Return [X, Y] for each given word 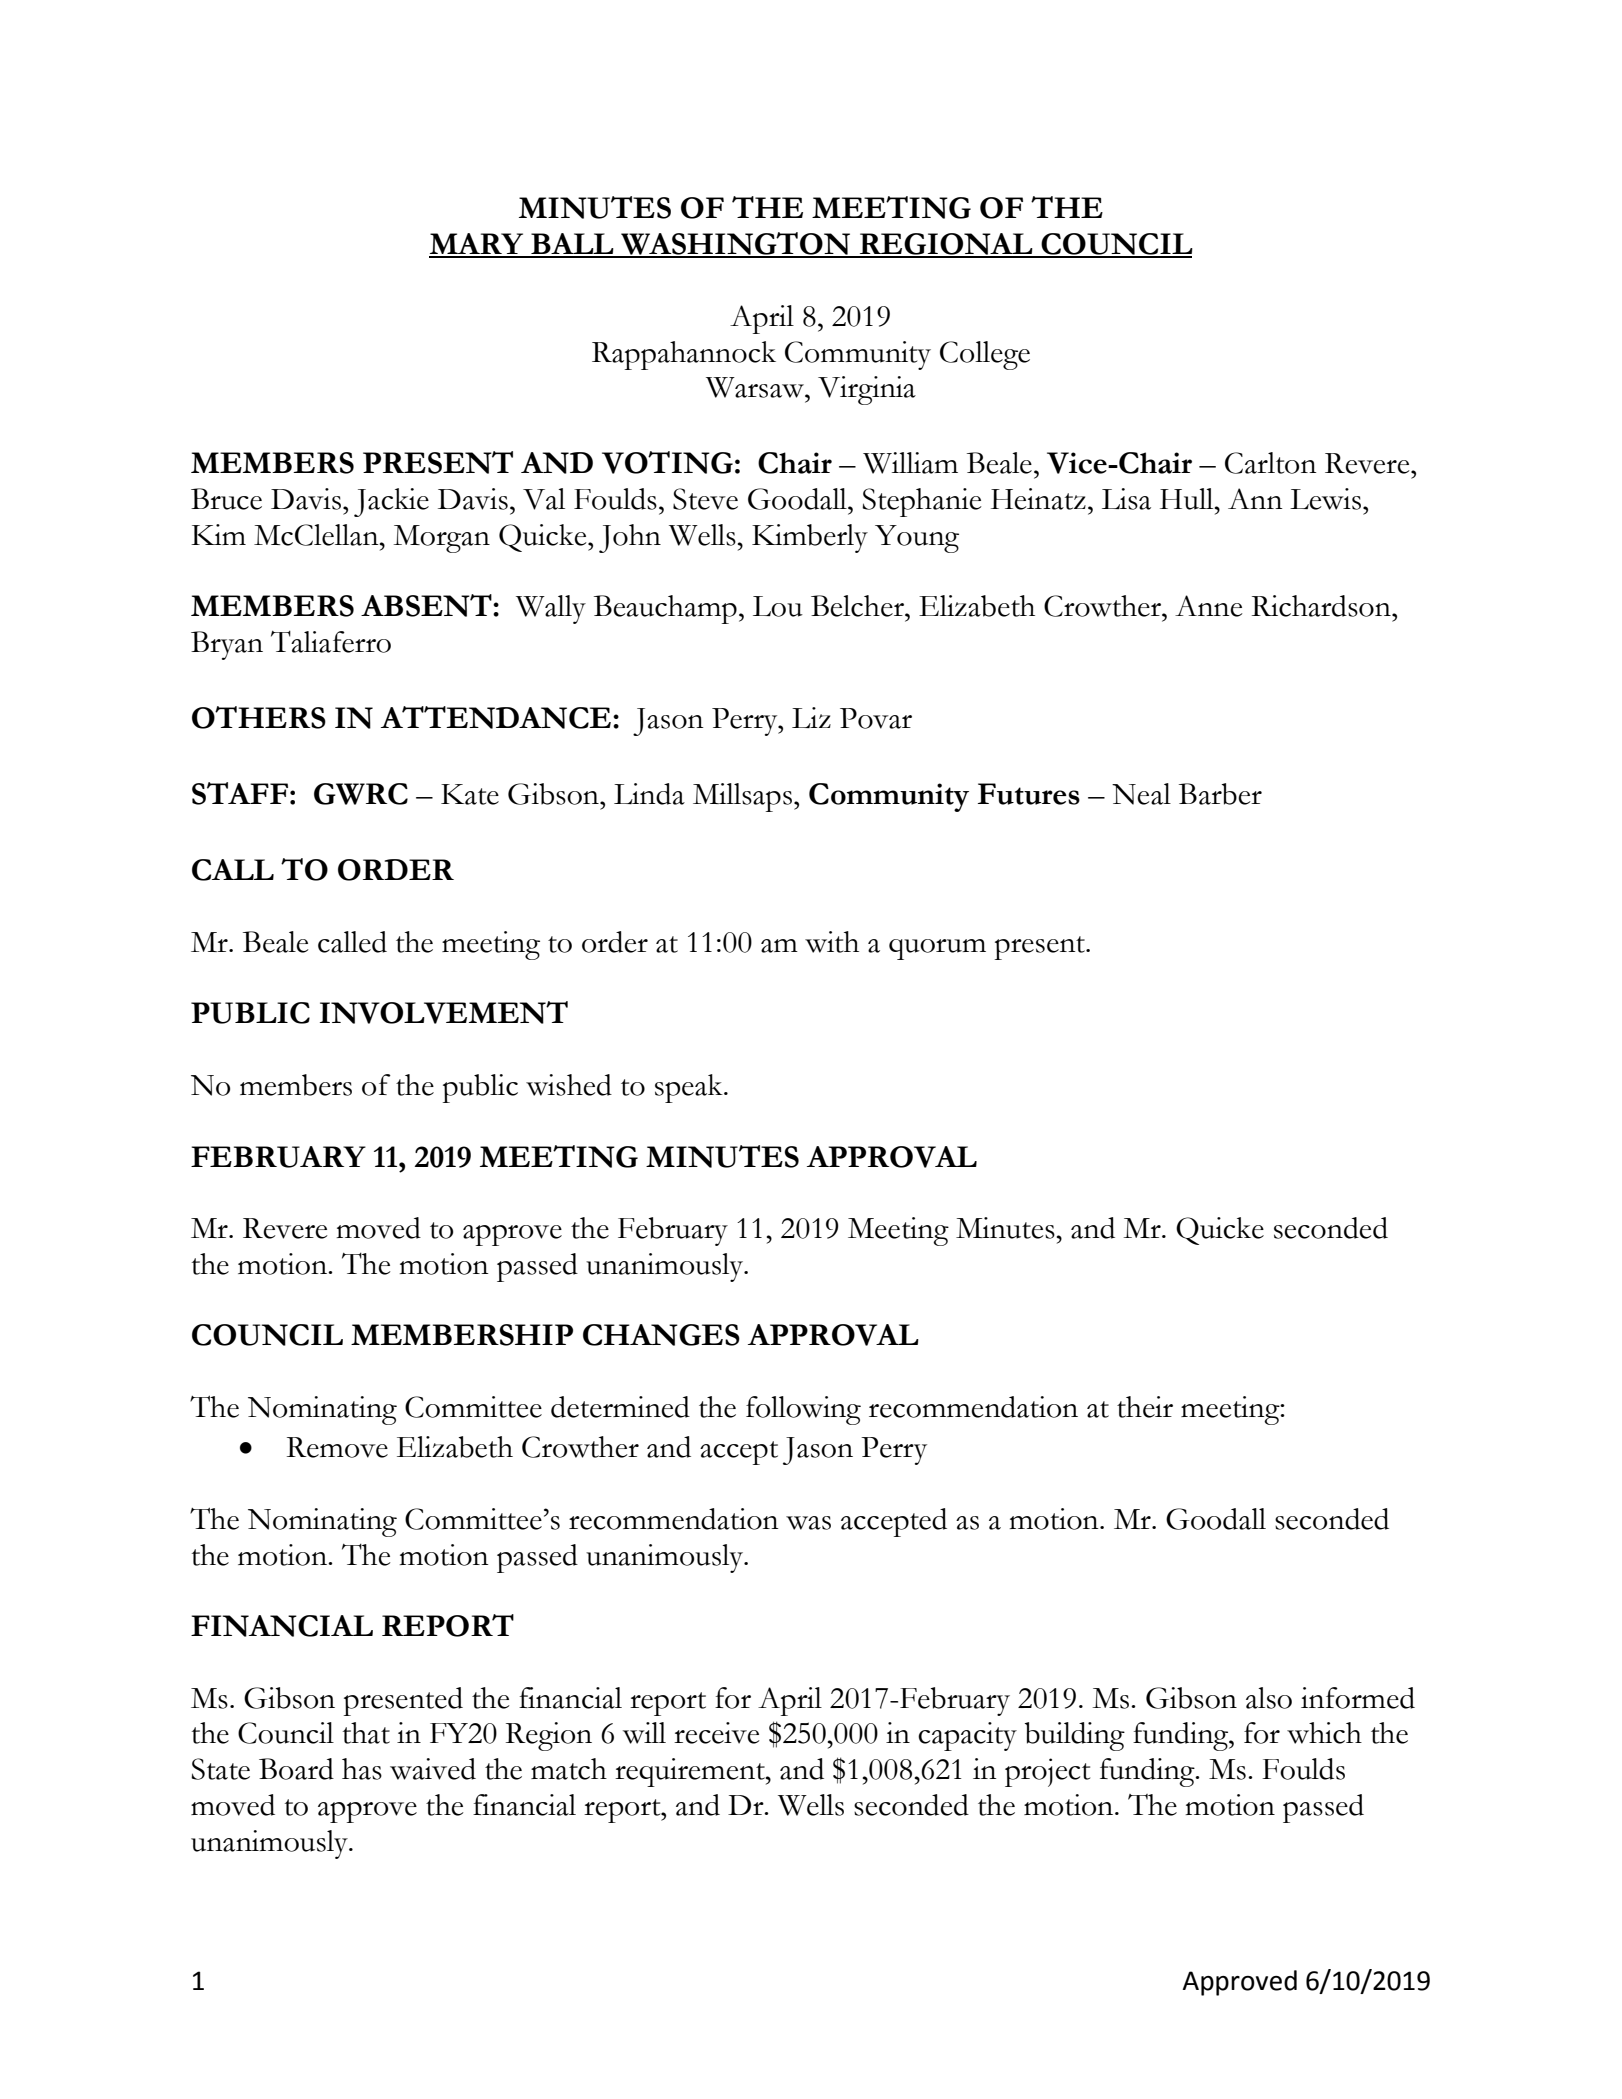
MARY [477, 245]
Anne [1209, 606]
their [1145, 1407]
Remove [337, 1447]
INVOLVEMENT [444, 1012]
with [832, 942]
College [985, 355]
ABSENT [427, 605]
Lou [778, 606]
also [1269, 1698]
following [803, 1410]
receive [717, 1733]
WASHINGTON [735, 244]
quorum [937, 949]
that [366, 1733]
